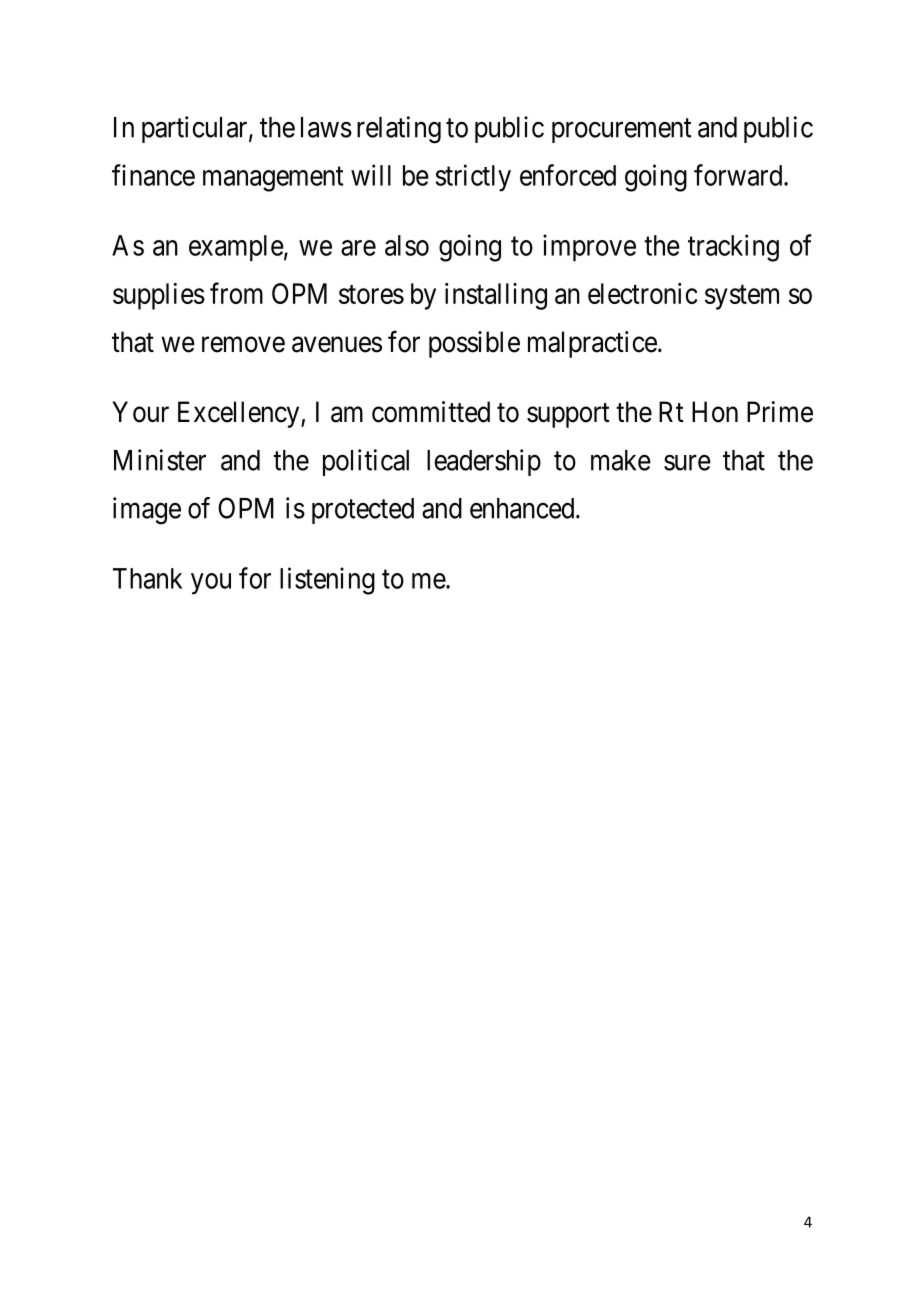 Image resolution: width=924 pixels, height=1308 pixels. Describe the element at coordinates (622, 131) in the page. I see `procurement` at that location.
